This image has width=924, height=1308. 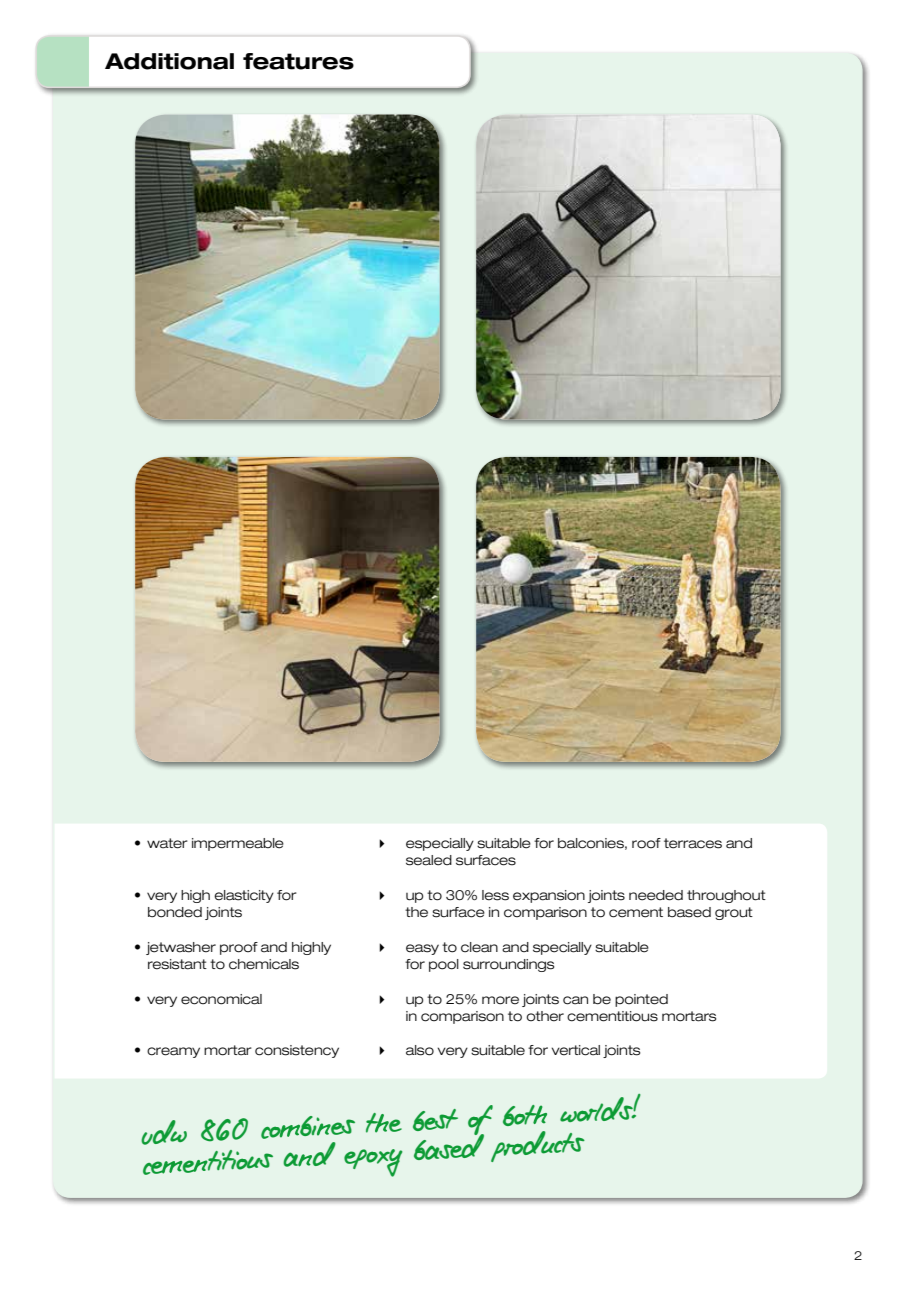 What do you see at coordinates (495, 895) in the image?
I see `less` at bounding box center [495, 895].
